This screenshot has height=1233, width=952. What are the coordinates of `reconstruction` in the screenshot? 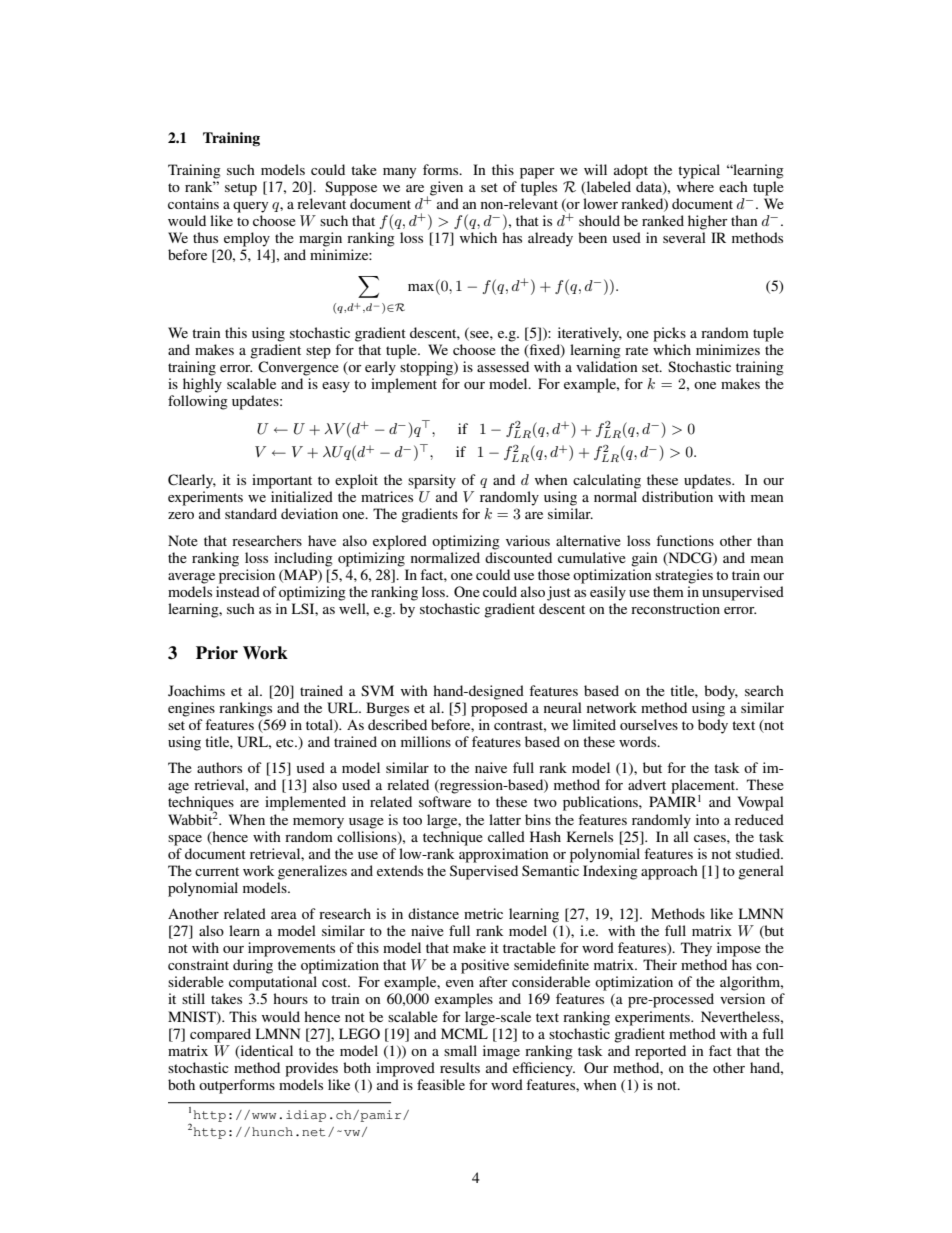 It's located at (675, 608).
